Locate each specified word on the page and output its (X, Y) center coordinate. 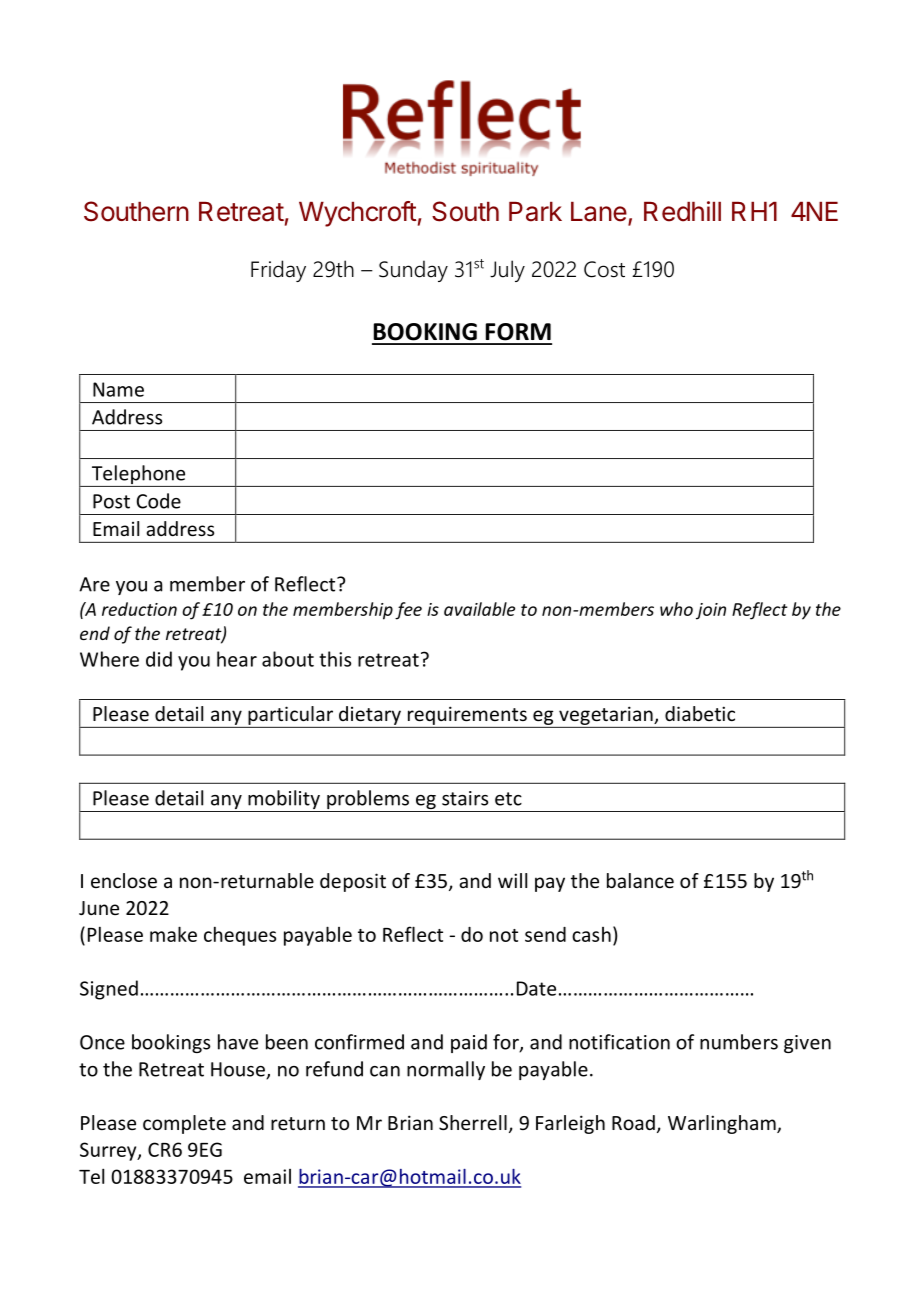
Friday (278, 271)
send (545, 934)
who (676, 609)
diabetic (700, 713)
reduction (139, 609)
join (711, 611)
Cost (604, 269)
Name (118, 389)
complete (184, 1124)
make (173, 934)
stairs (465, 798)
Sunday (413, 271)
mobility (284, 801)
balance (640, 880)
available (479, 609)
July (507, 271)
